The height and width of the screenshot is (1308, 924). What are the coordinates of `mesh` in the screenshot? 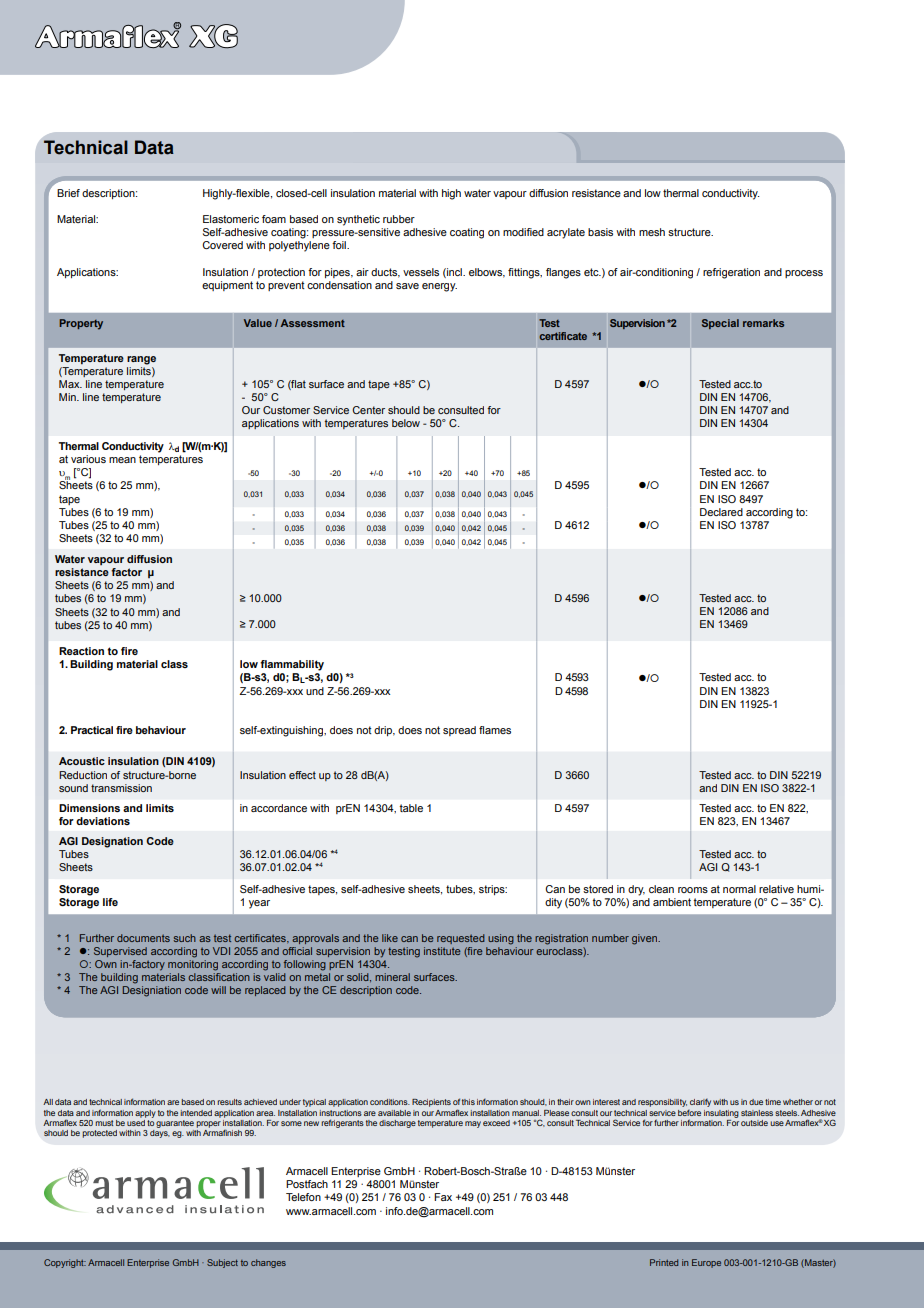 It's located at (652, 232).
